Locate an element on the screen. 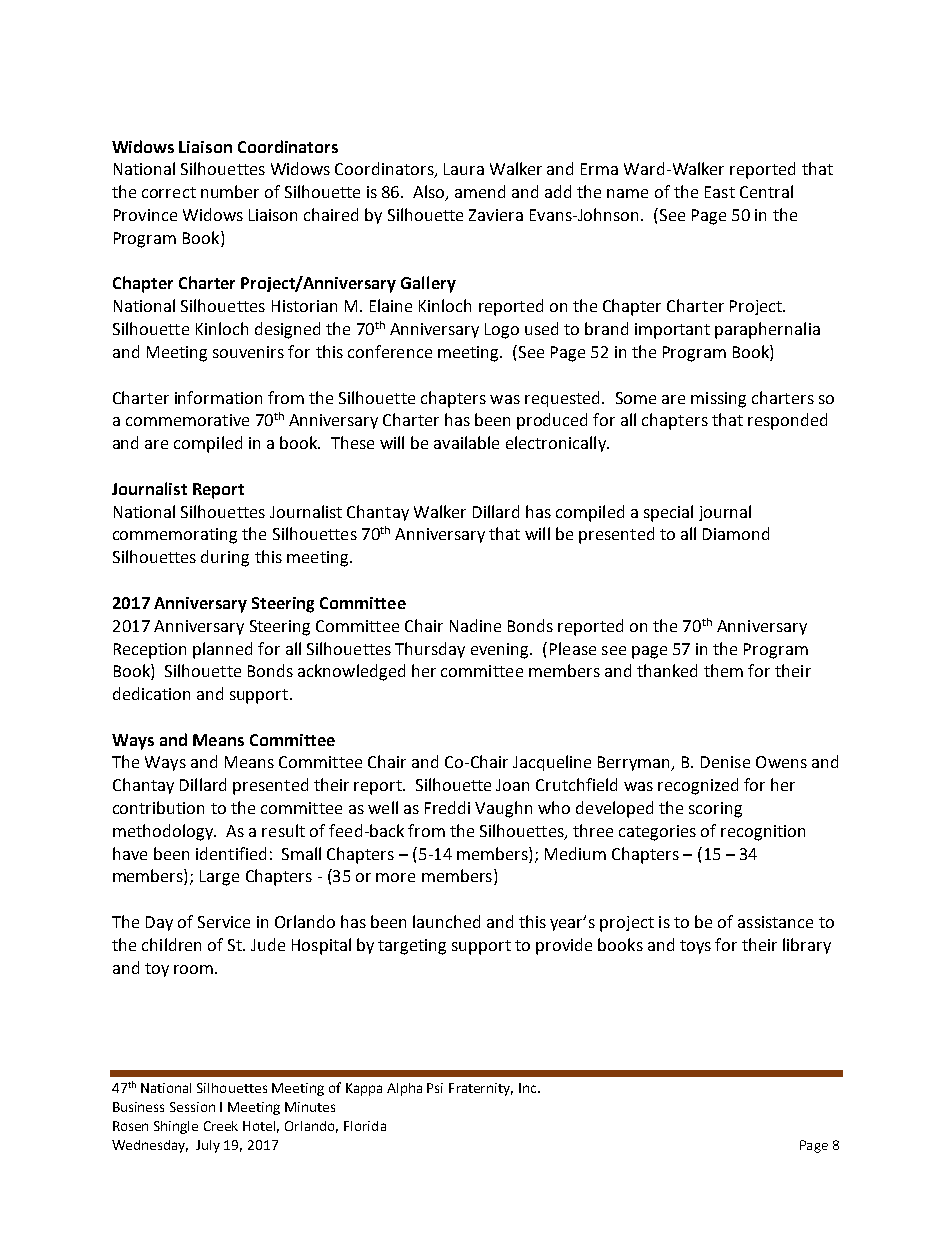 This screenshot has width=952, height=1233. launched is located at coordinates (446, 921).
